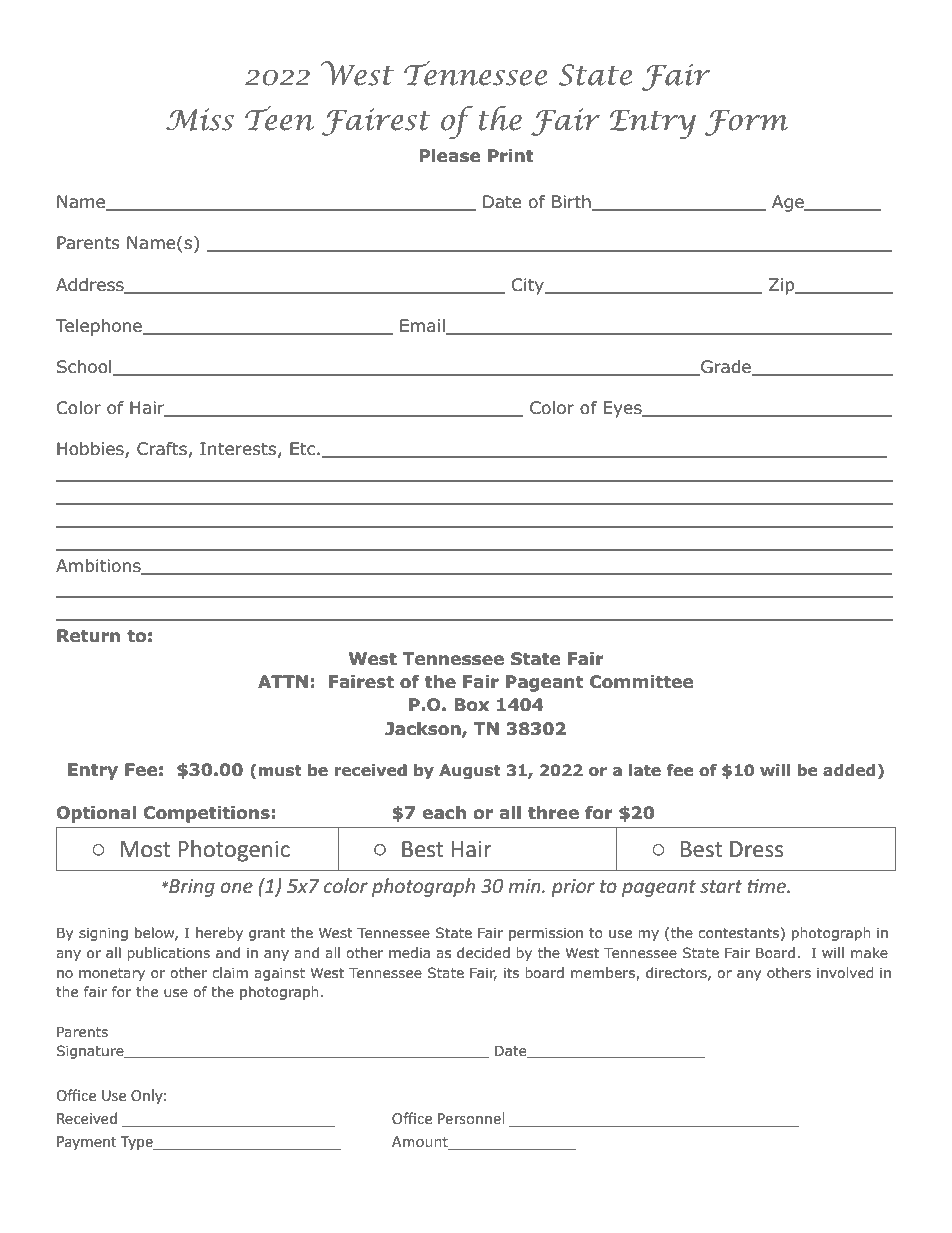 This image has height=1233, width=952. I want to click on Competitions, so click(207, 814).
